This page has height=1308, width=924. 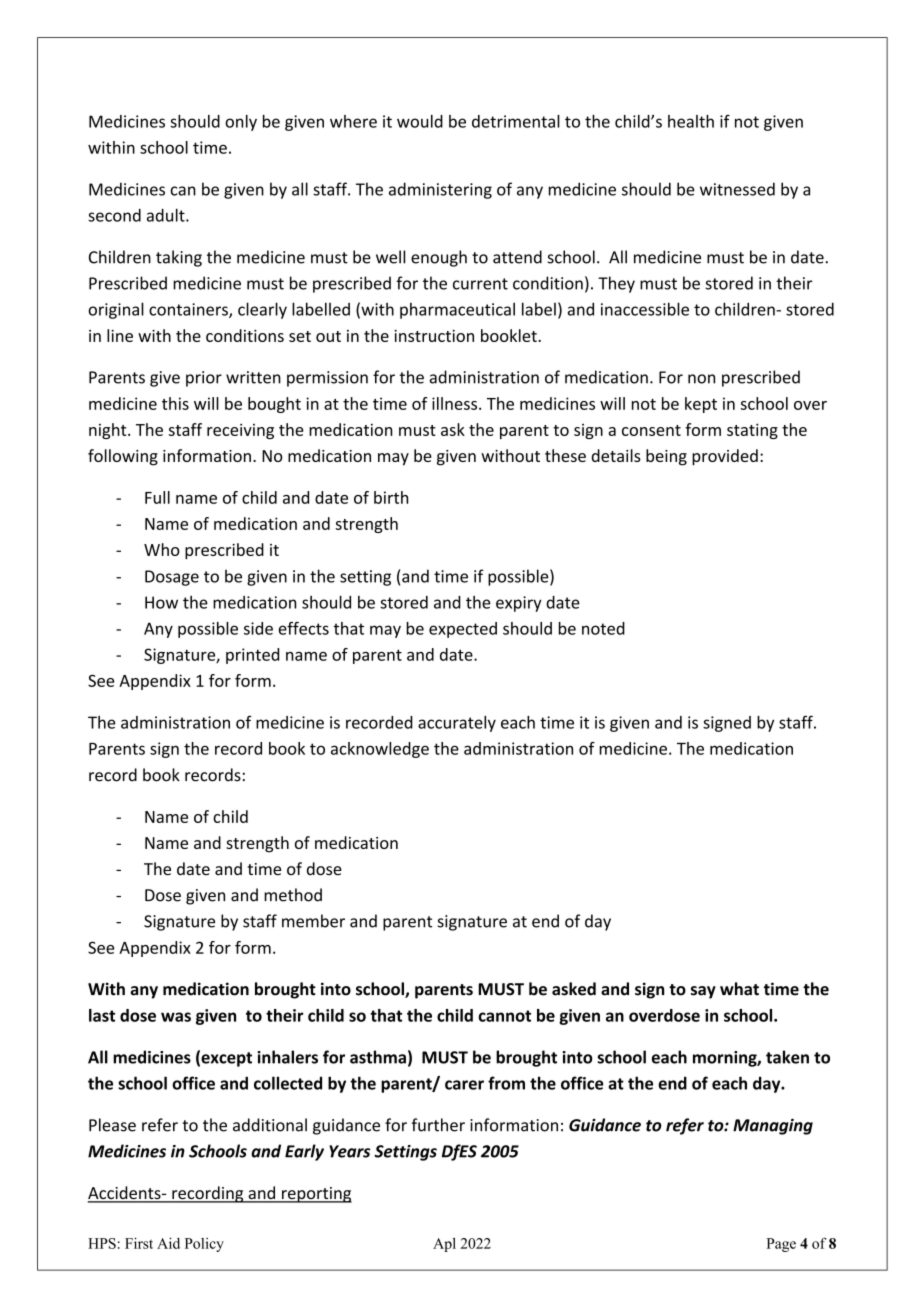 I want to click on administering, so click(x=440, y=190).
